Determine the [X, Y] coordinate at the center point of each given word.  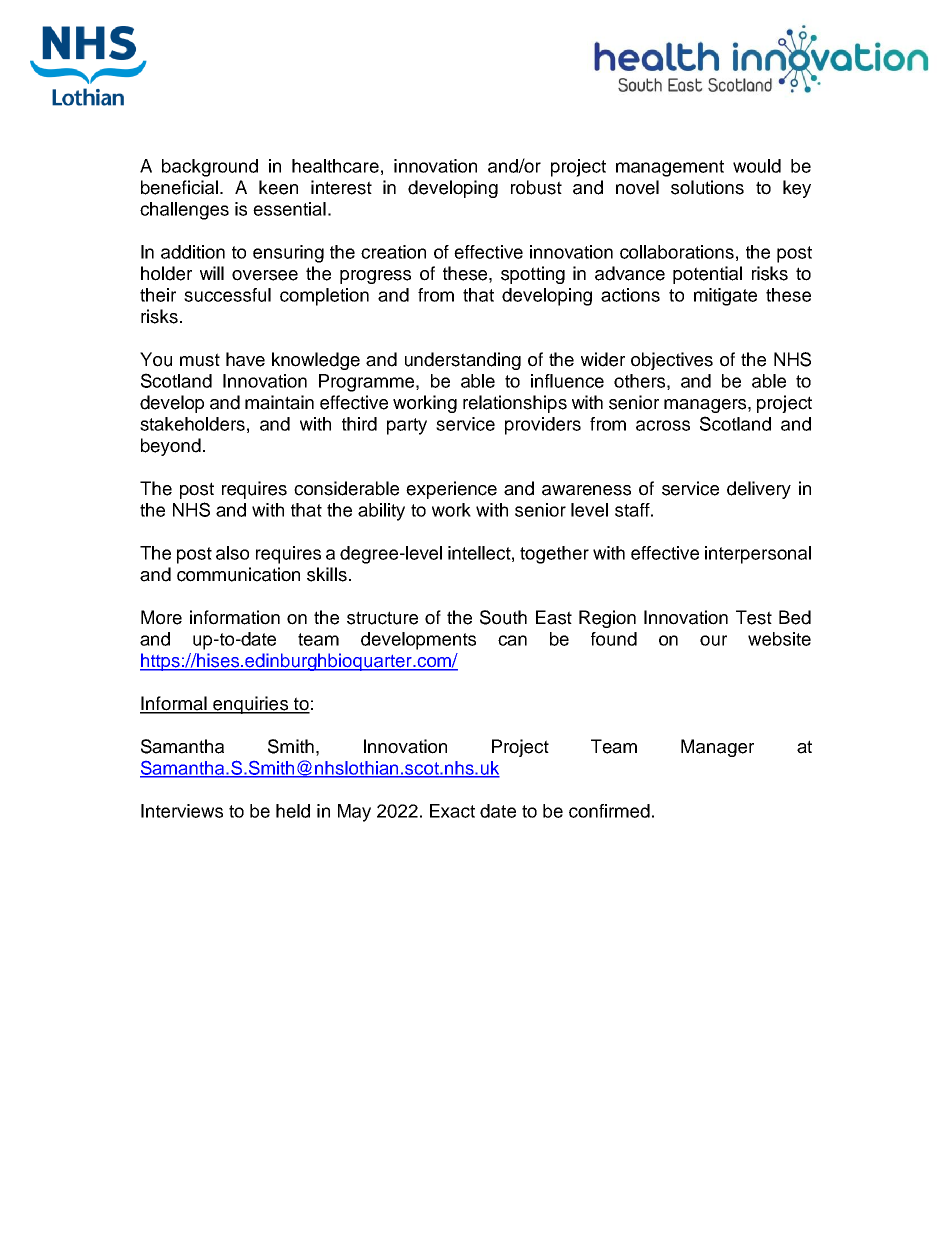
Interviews [182, 811]
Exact [452, 811]
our [713, 640]
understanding [463, 361]
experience [451, 490]
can [512, 640]
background [210, 168]
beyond [171, 447]
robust [536, 187]
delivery [759, 490]
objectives [672, 361]
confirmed [609, 811]
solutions [707, 187]
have [245, 359]
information [235, 617]
